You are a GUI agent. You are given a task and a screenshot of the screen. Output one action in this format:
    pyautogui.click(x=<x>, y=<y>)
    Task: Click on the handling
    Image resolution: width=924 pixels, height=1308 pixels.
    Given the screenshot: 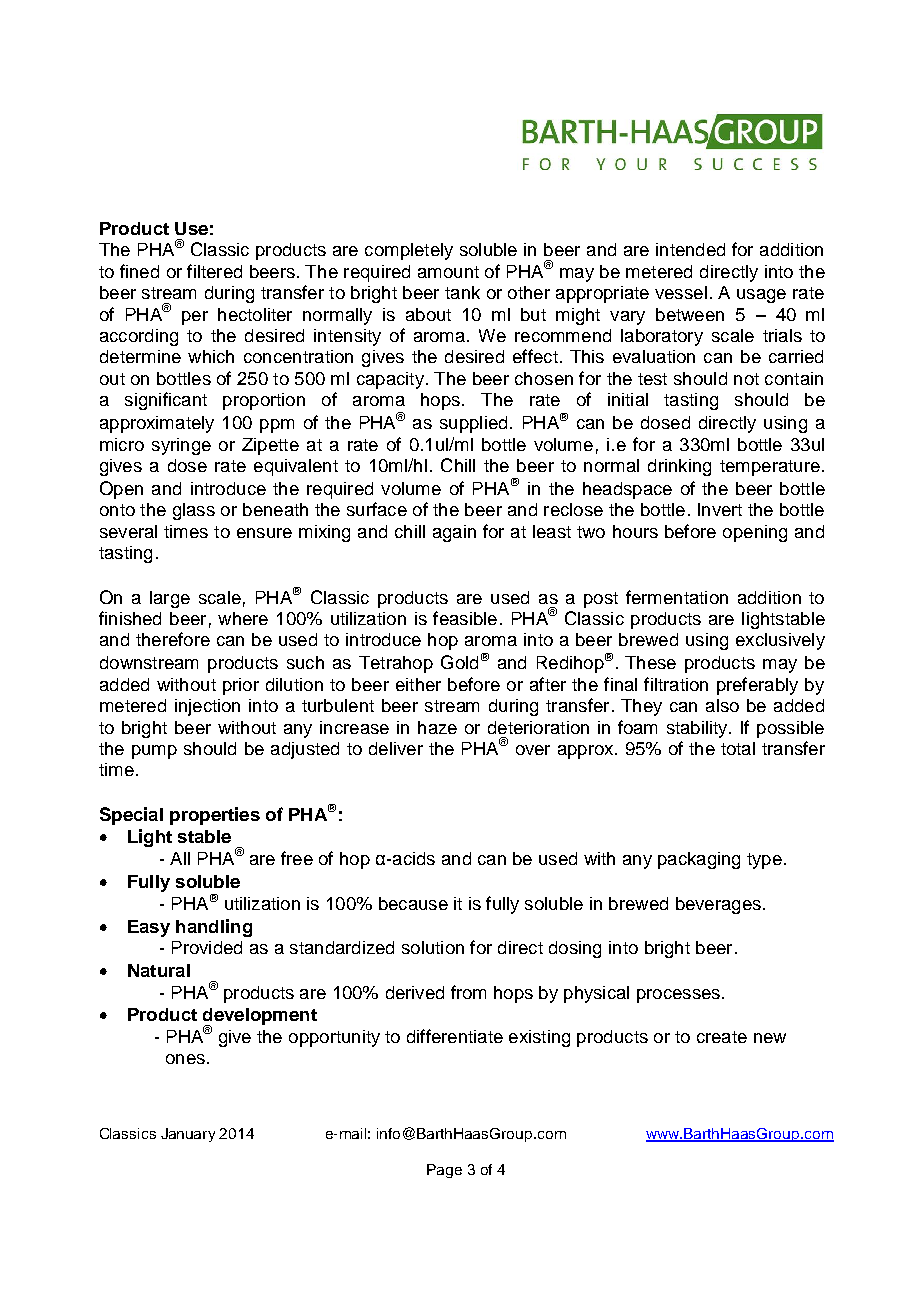 What is the action you would take?
    pyautogui.click(x=214, y=928)
